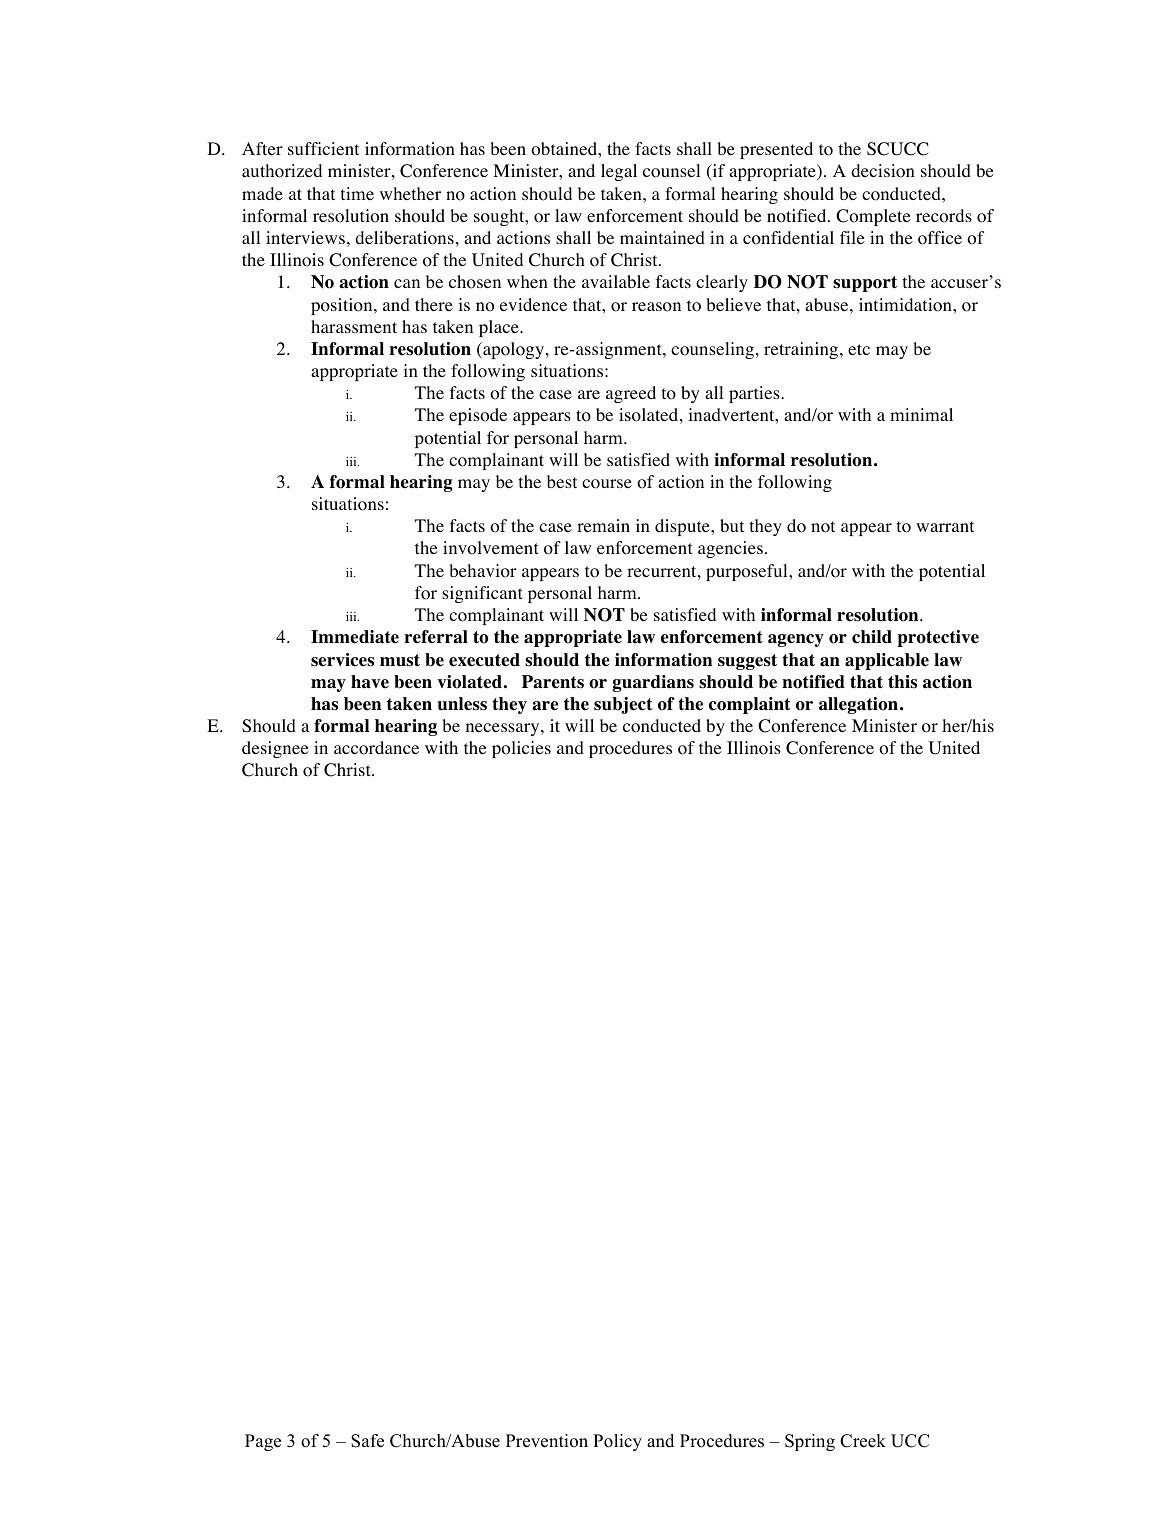 Image resolution: width=1175 pixels, height=1521 pixels. I want to click on Policy, so click(617, 1442).
